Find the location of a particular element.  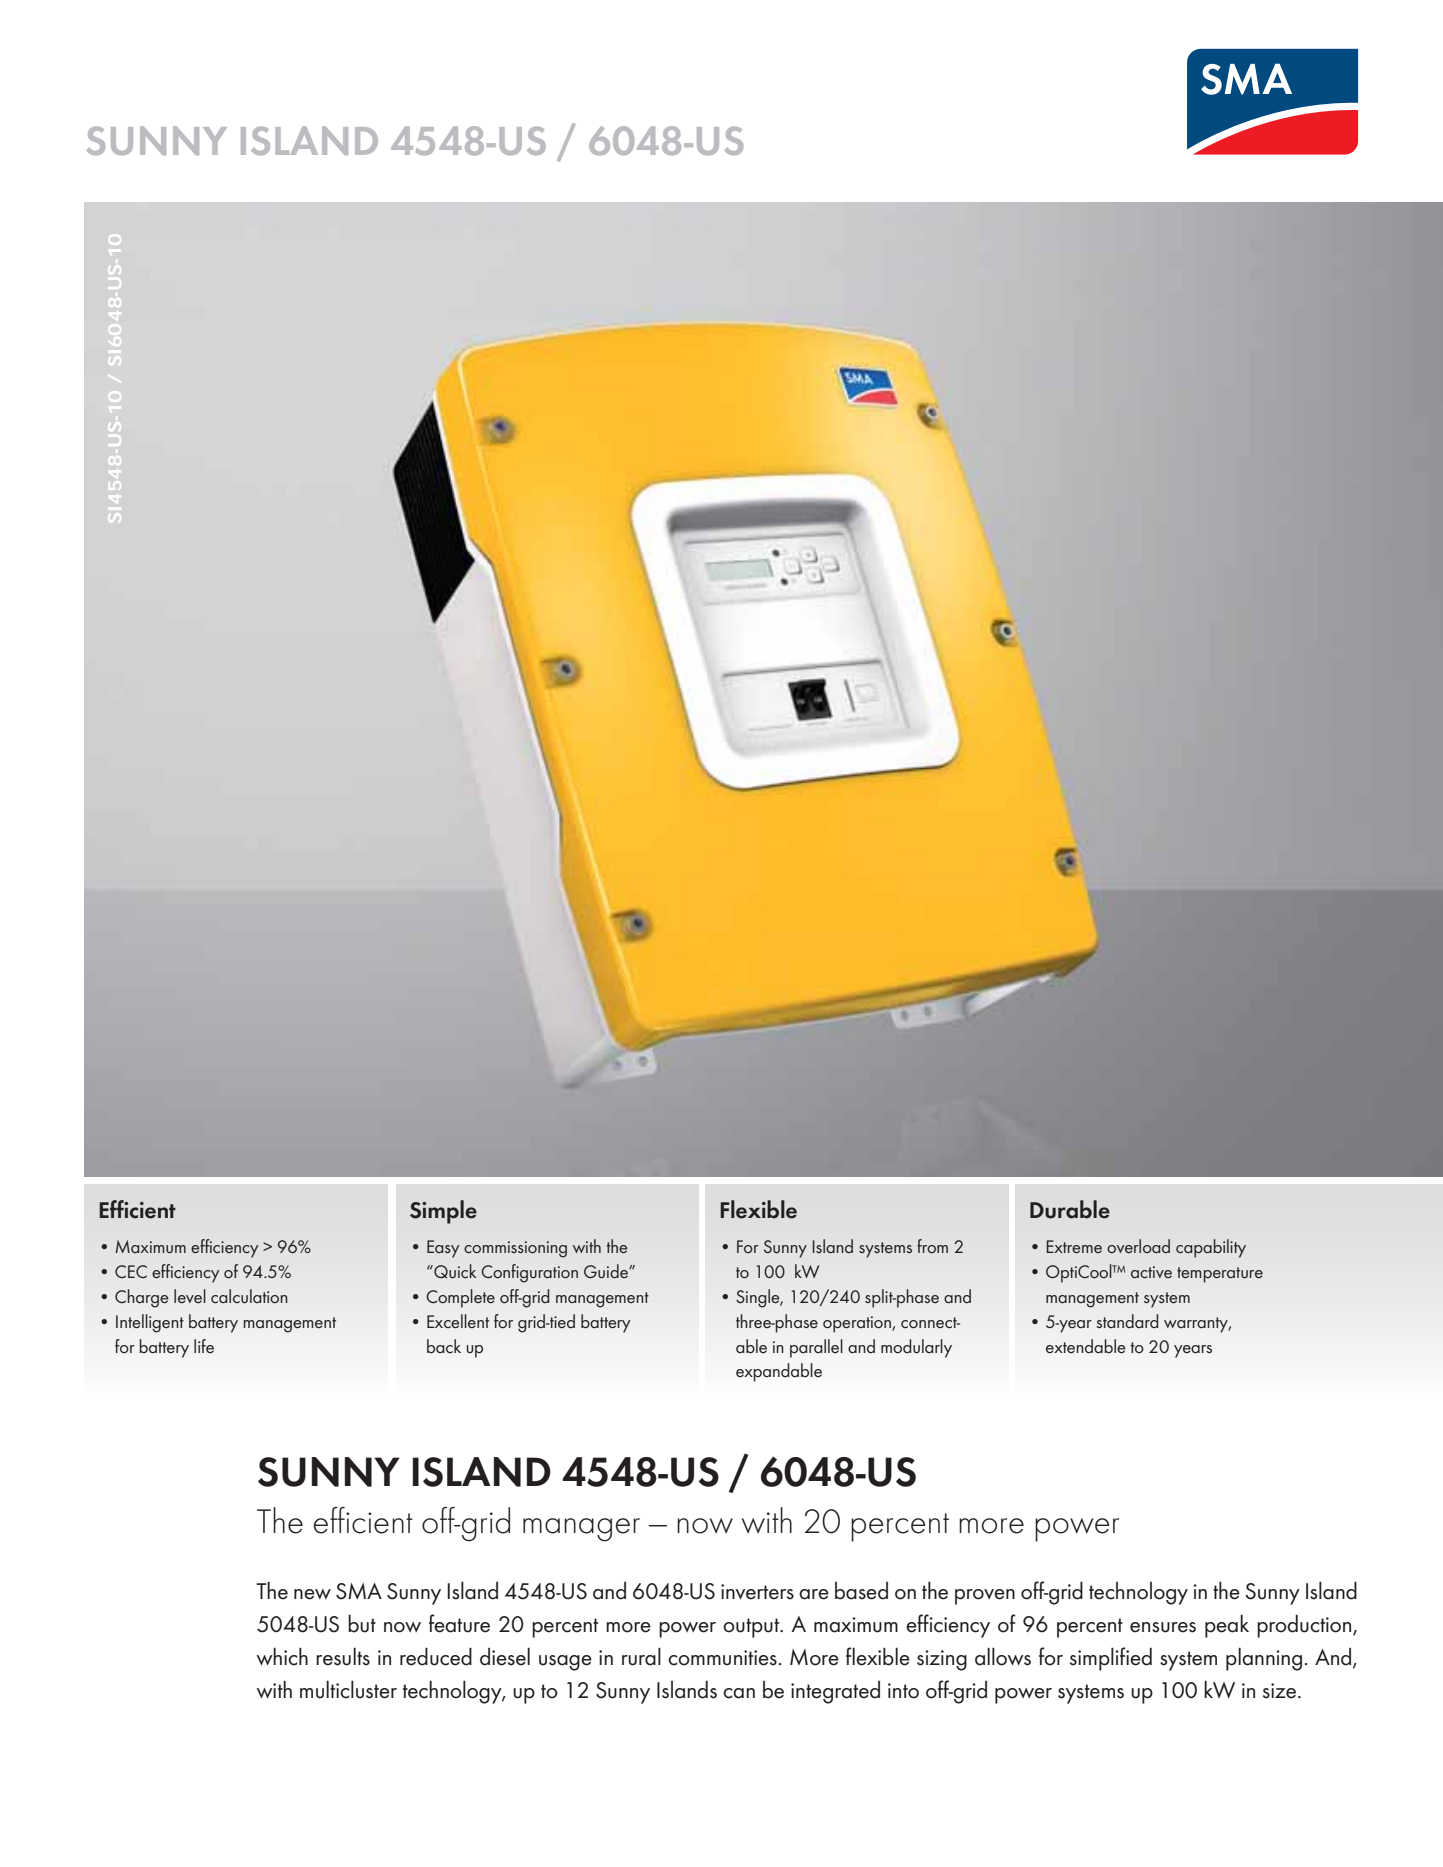

Efficient is located at coordinates (137, 1209).
